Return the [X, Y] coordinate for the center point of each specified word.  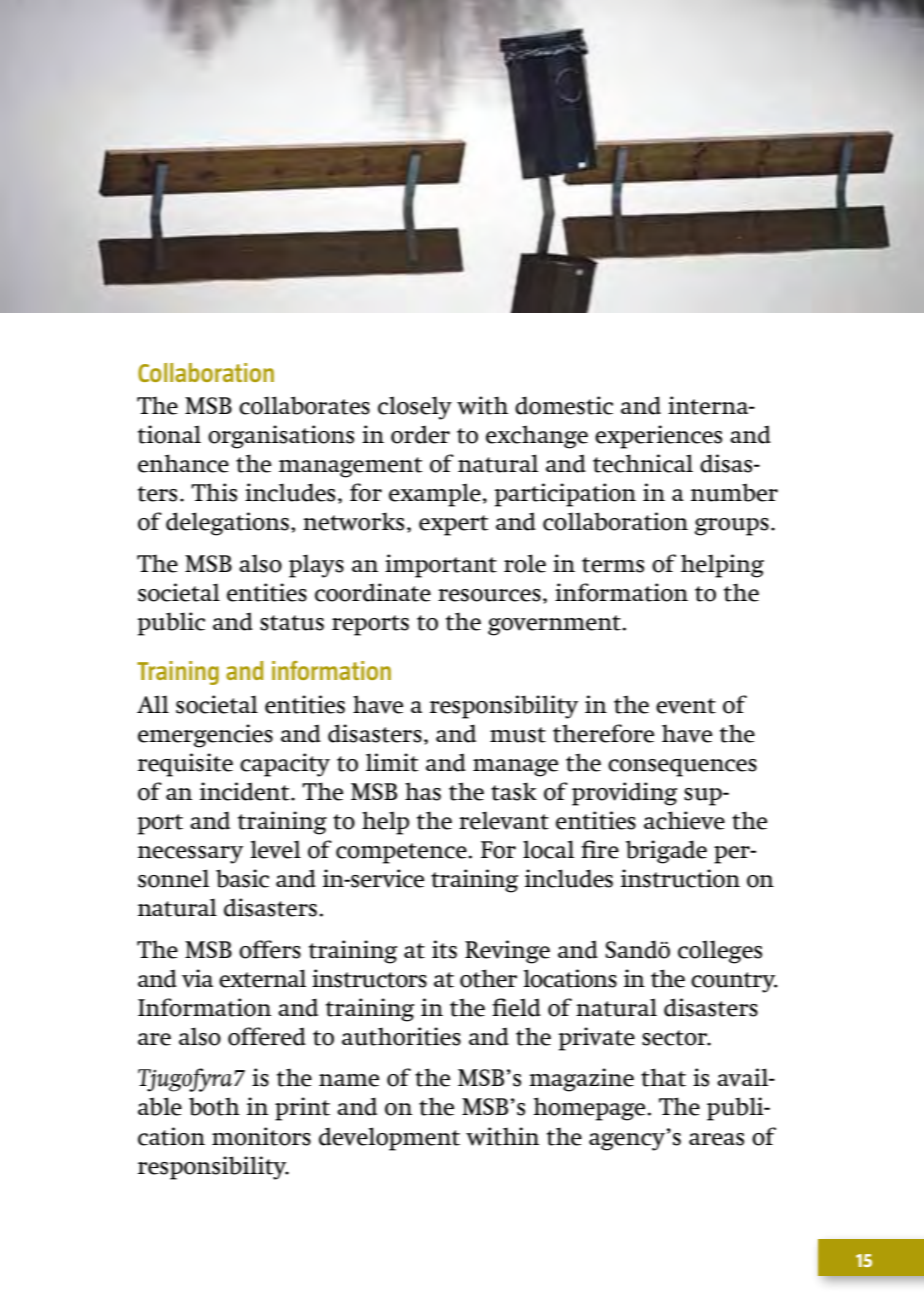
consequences [682, 767]
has [423, 791]
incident [246, 791]
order [420, 434]
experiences [658, 437]
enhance [183, 463]
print [302, 1109]
